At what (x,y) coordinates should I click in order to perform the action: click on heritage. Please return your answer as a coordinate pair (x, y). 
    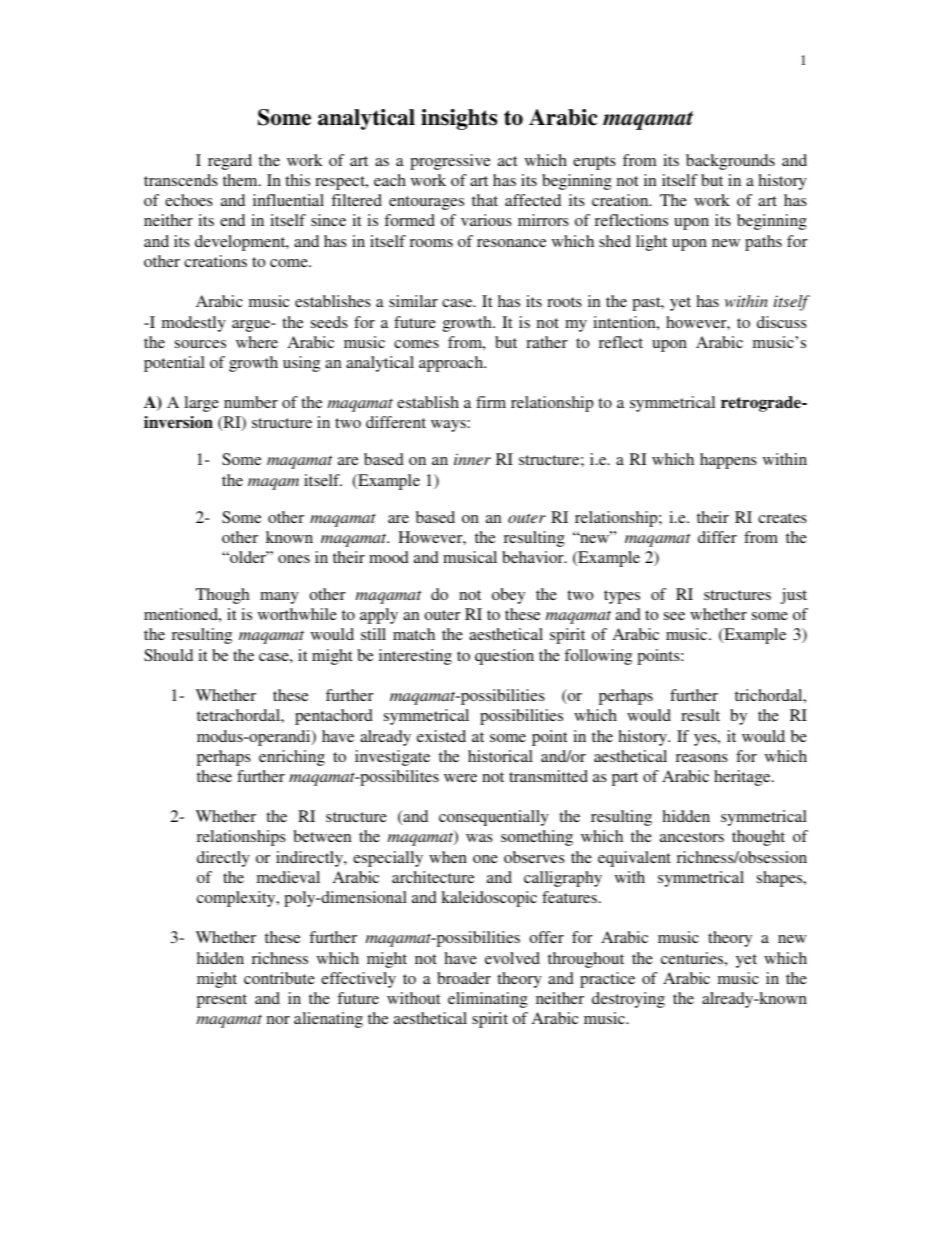
    Looking at the image, I should click on (743, 778).
